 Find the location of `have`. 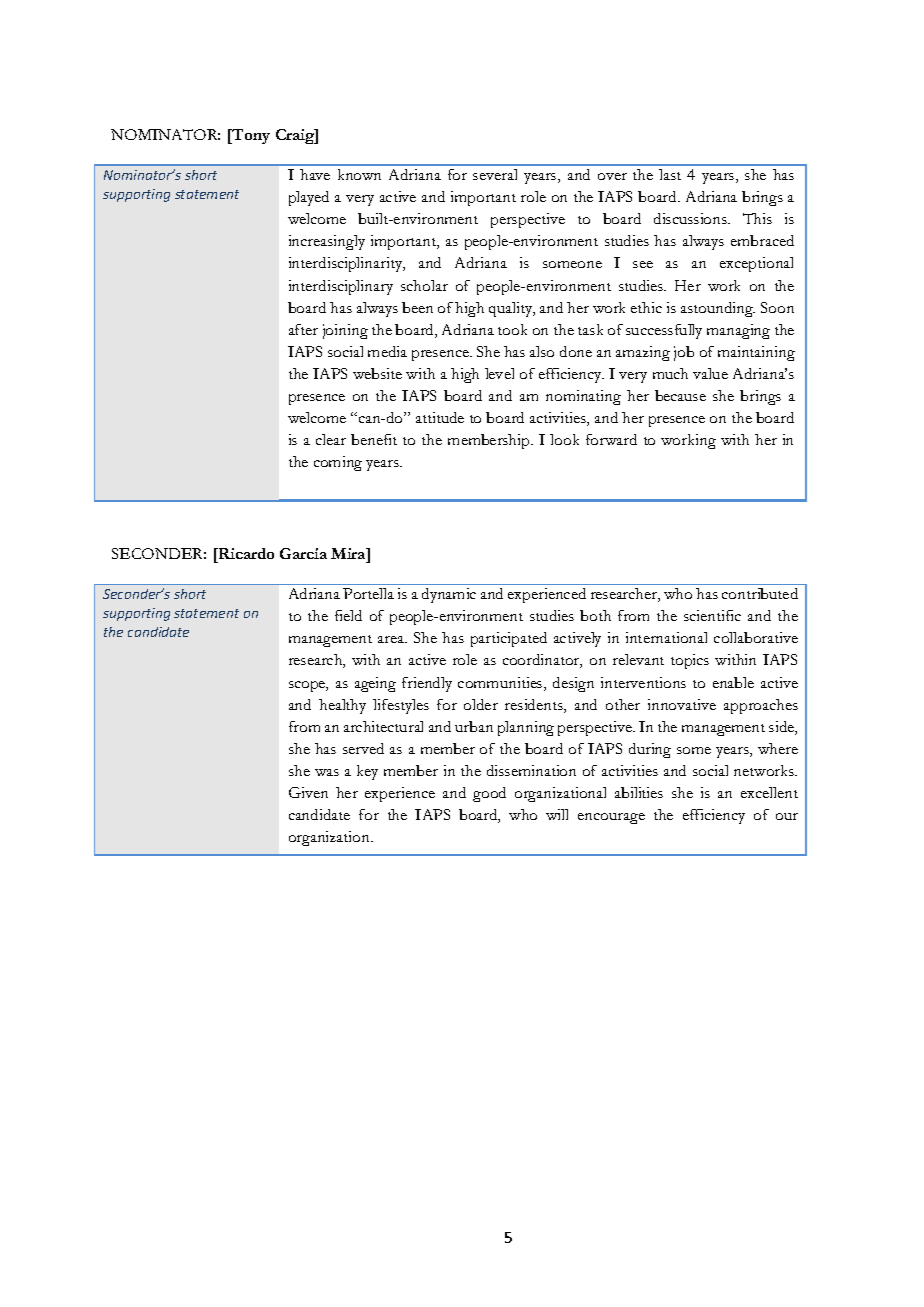

have is located at coordinates (315, 174).
